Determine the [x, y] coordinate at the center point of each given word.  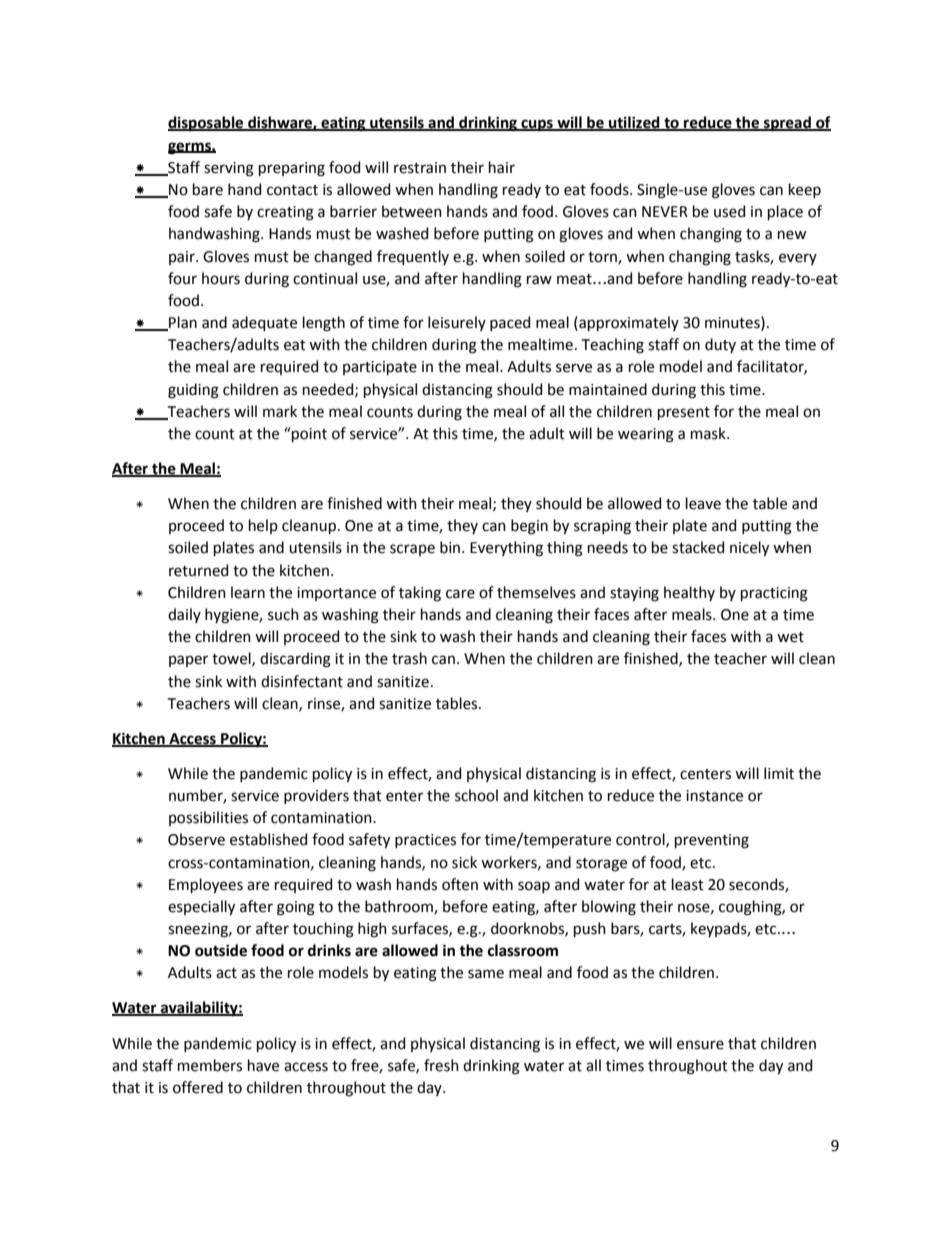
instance [714, 796]
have [263, 1065]
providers [316, 796]
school [476, 795]
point [308, 434]
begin [529, 527]
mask [709, 433]
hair [502, 167]
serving [229, 169]
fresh [441, 1065]
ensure [700, 1045]
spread [787, 124]
